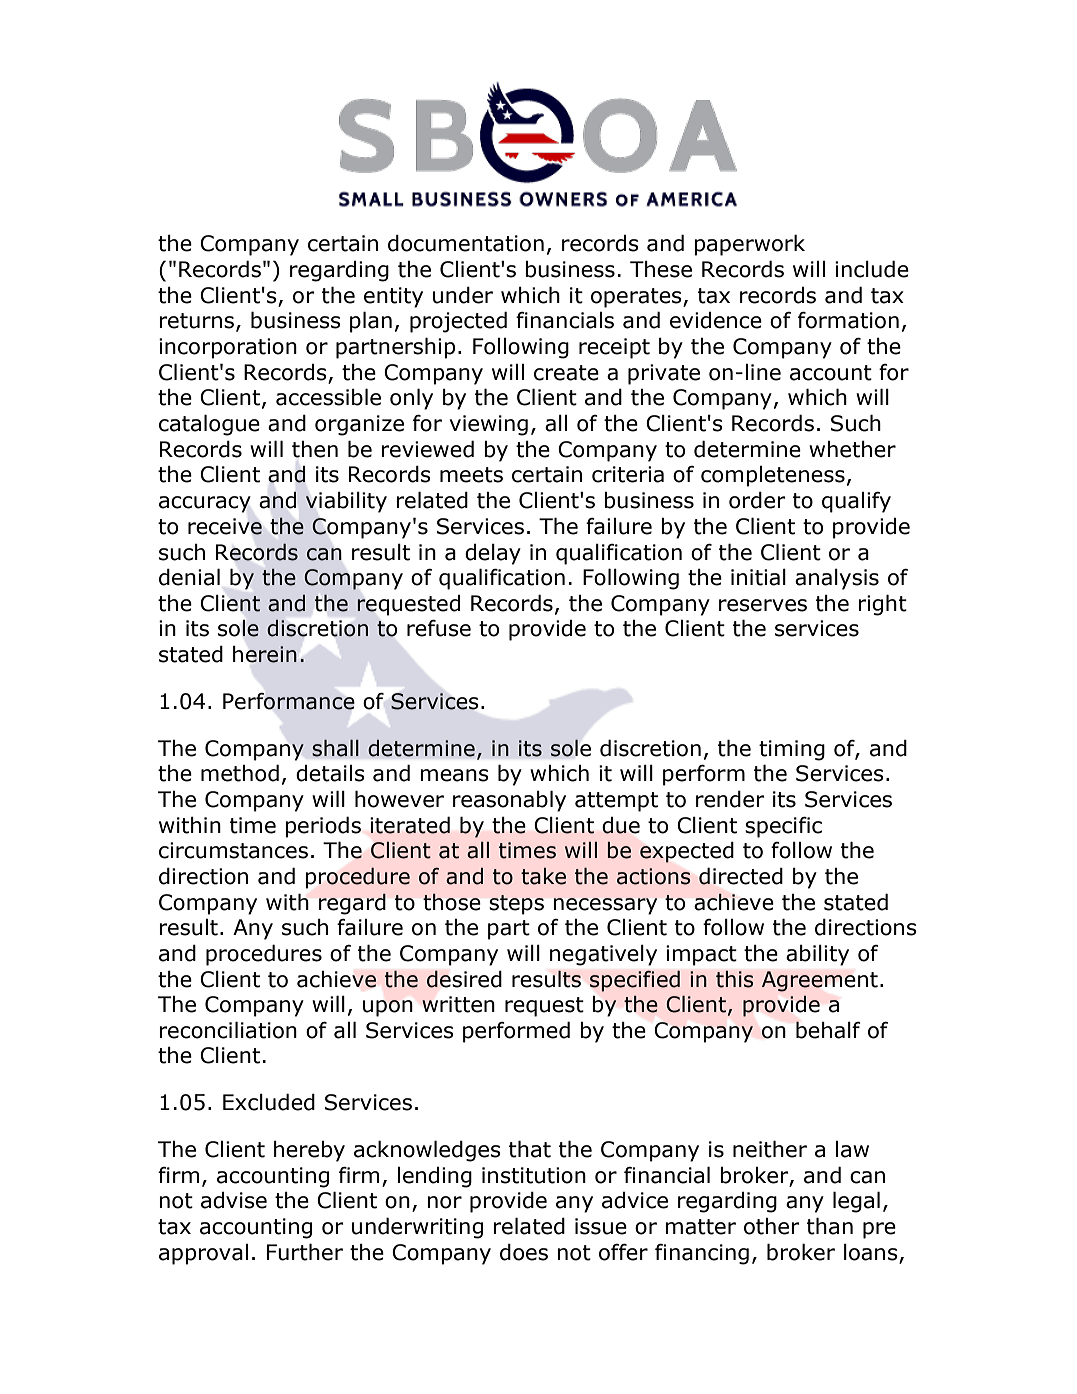  What do you see at coordinates (741, 876) in the page?
I see `directed` at bounding box center [741, 876].
